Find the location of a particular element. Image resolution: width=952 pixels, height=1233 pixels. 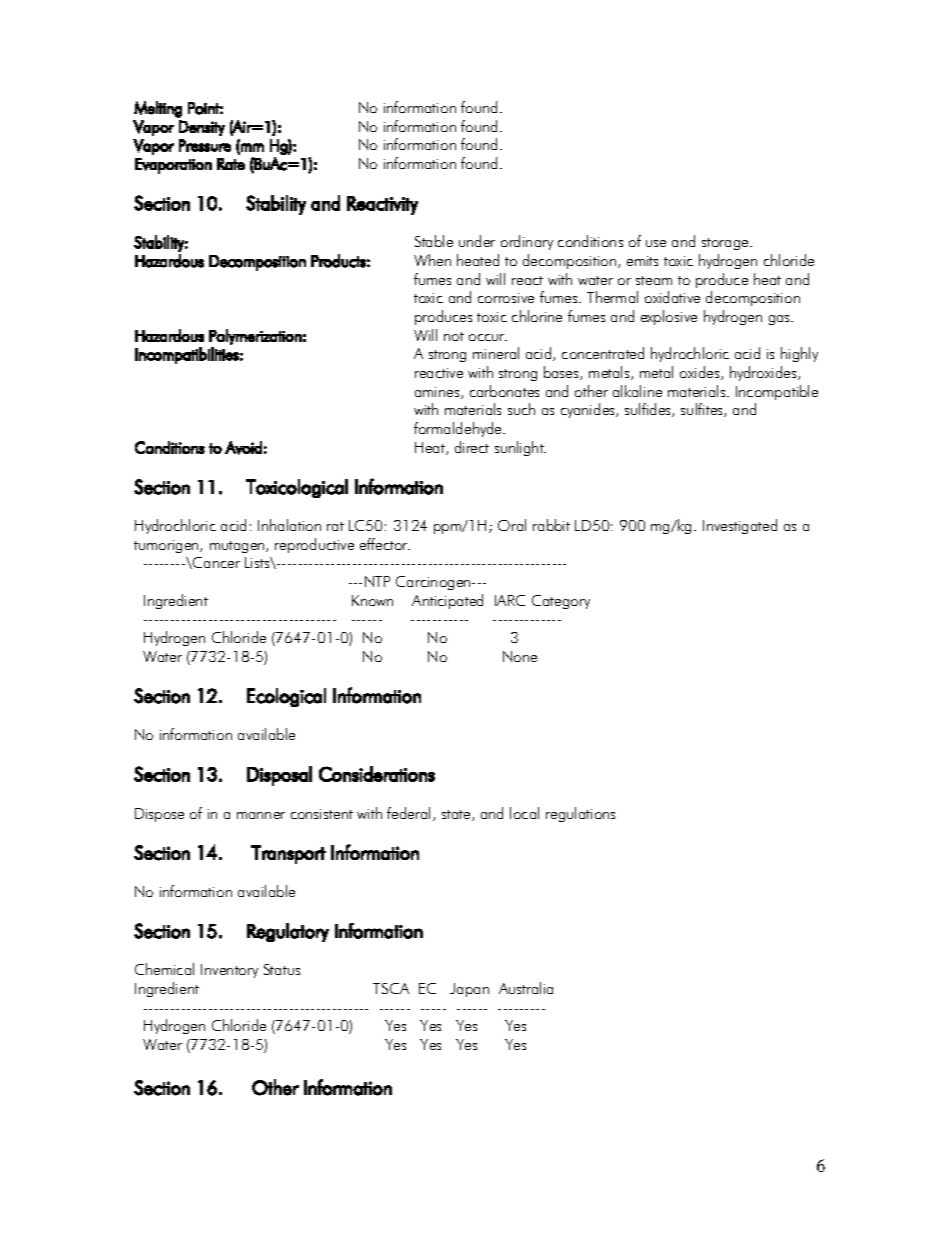

None is located at coordinates (520, 656).
